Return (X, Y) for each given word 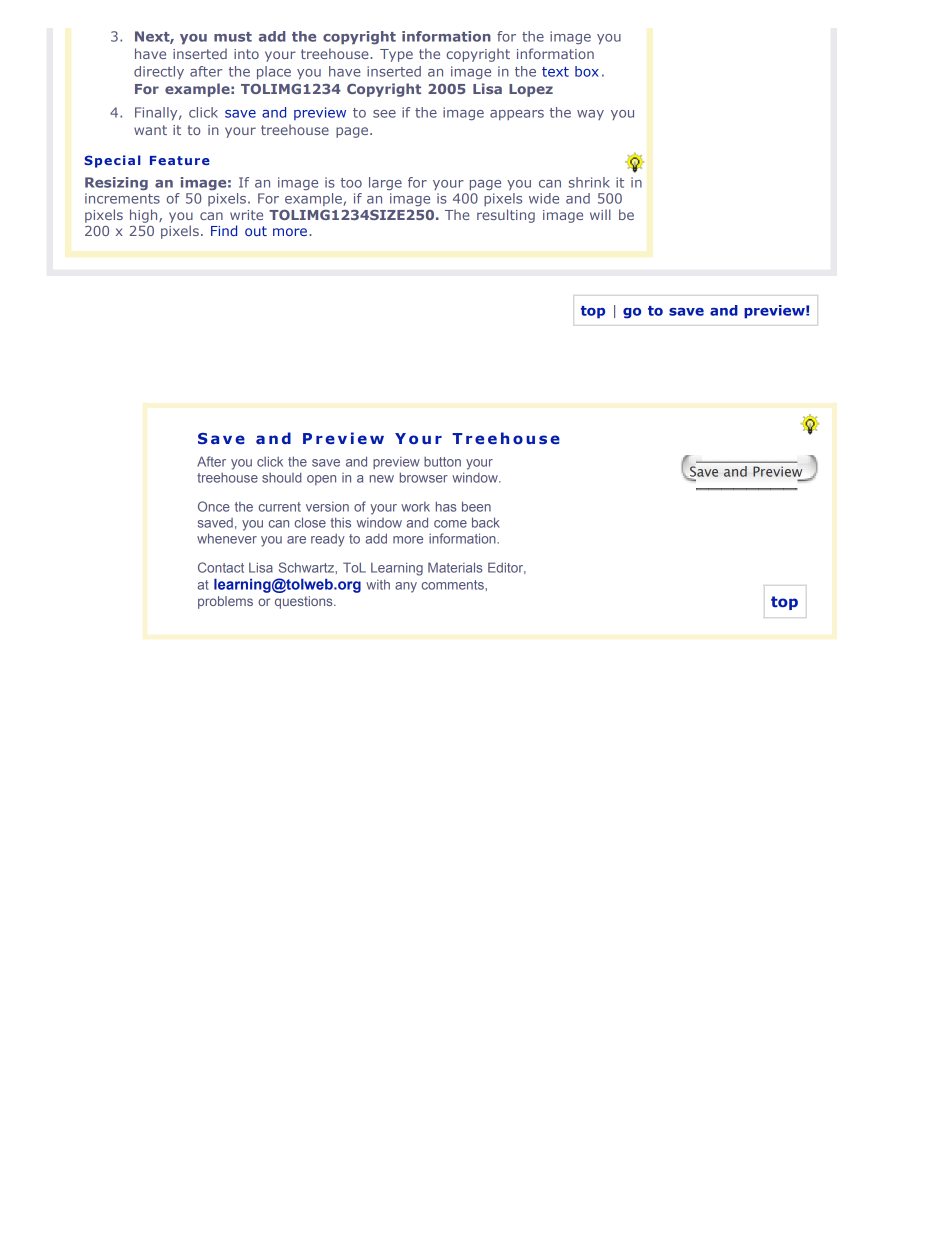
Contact (221, 567)
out (256, 231)
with (378, 584)
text (555, 72)
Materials (455, 567)
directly (159, 72)
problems (225, 602)
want (150, 130)
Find (224, 230)
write (246, 215)
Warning (224, 463)
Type (396, 55)
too (351, 183)
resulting (506, 216)
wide (544, 198)
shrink (589, 182)
